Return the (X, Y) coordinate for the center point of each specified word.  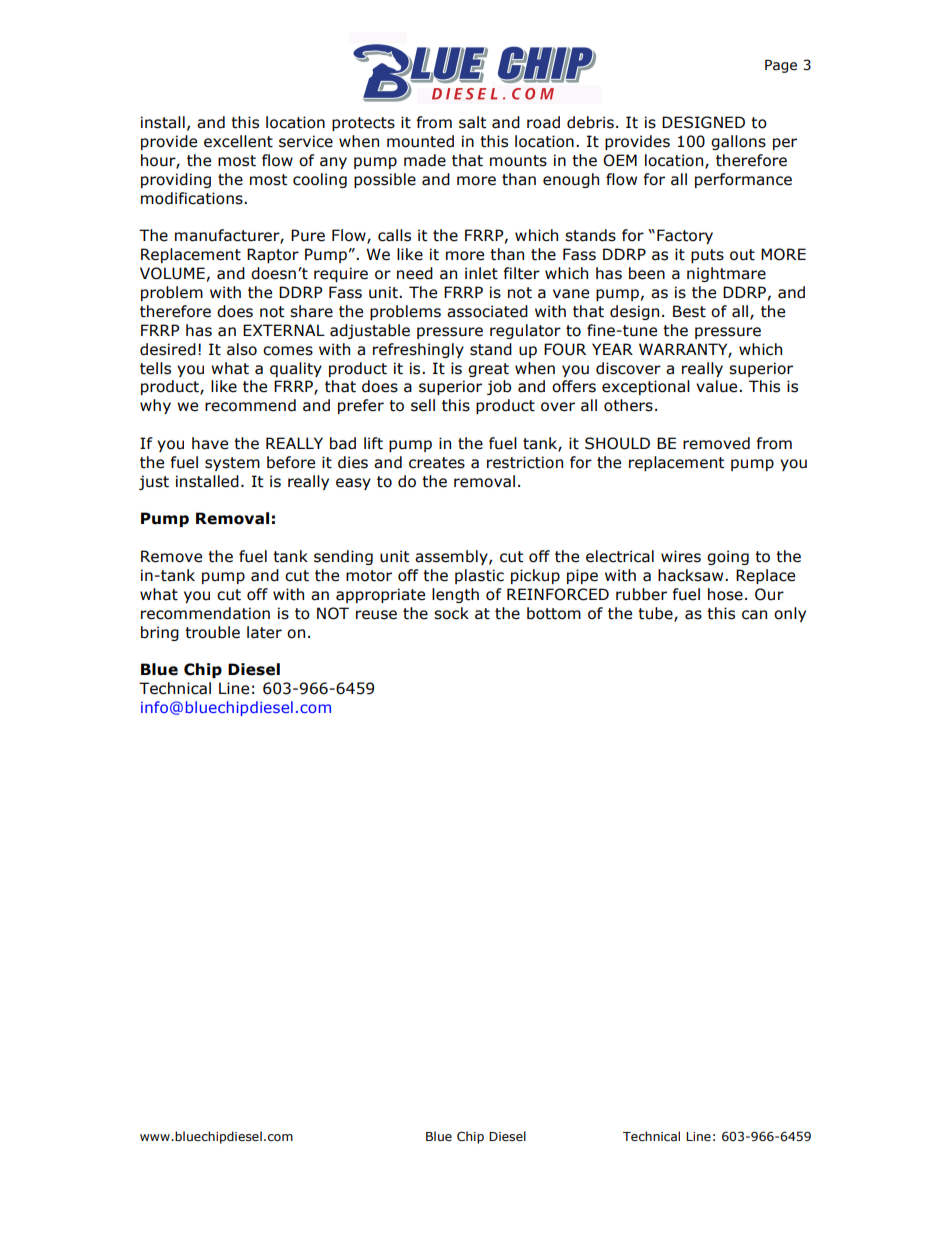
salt (472, 122)
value (718, 386)
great (488, 370)
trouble (212, 632)
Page (781, 66)
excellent (238, 141)
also (242, 349)
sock (451, 613)
